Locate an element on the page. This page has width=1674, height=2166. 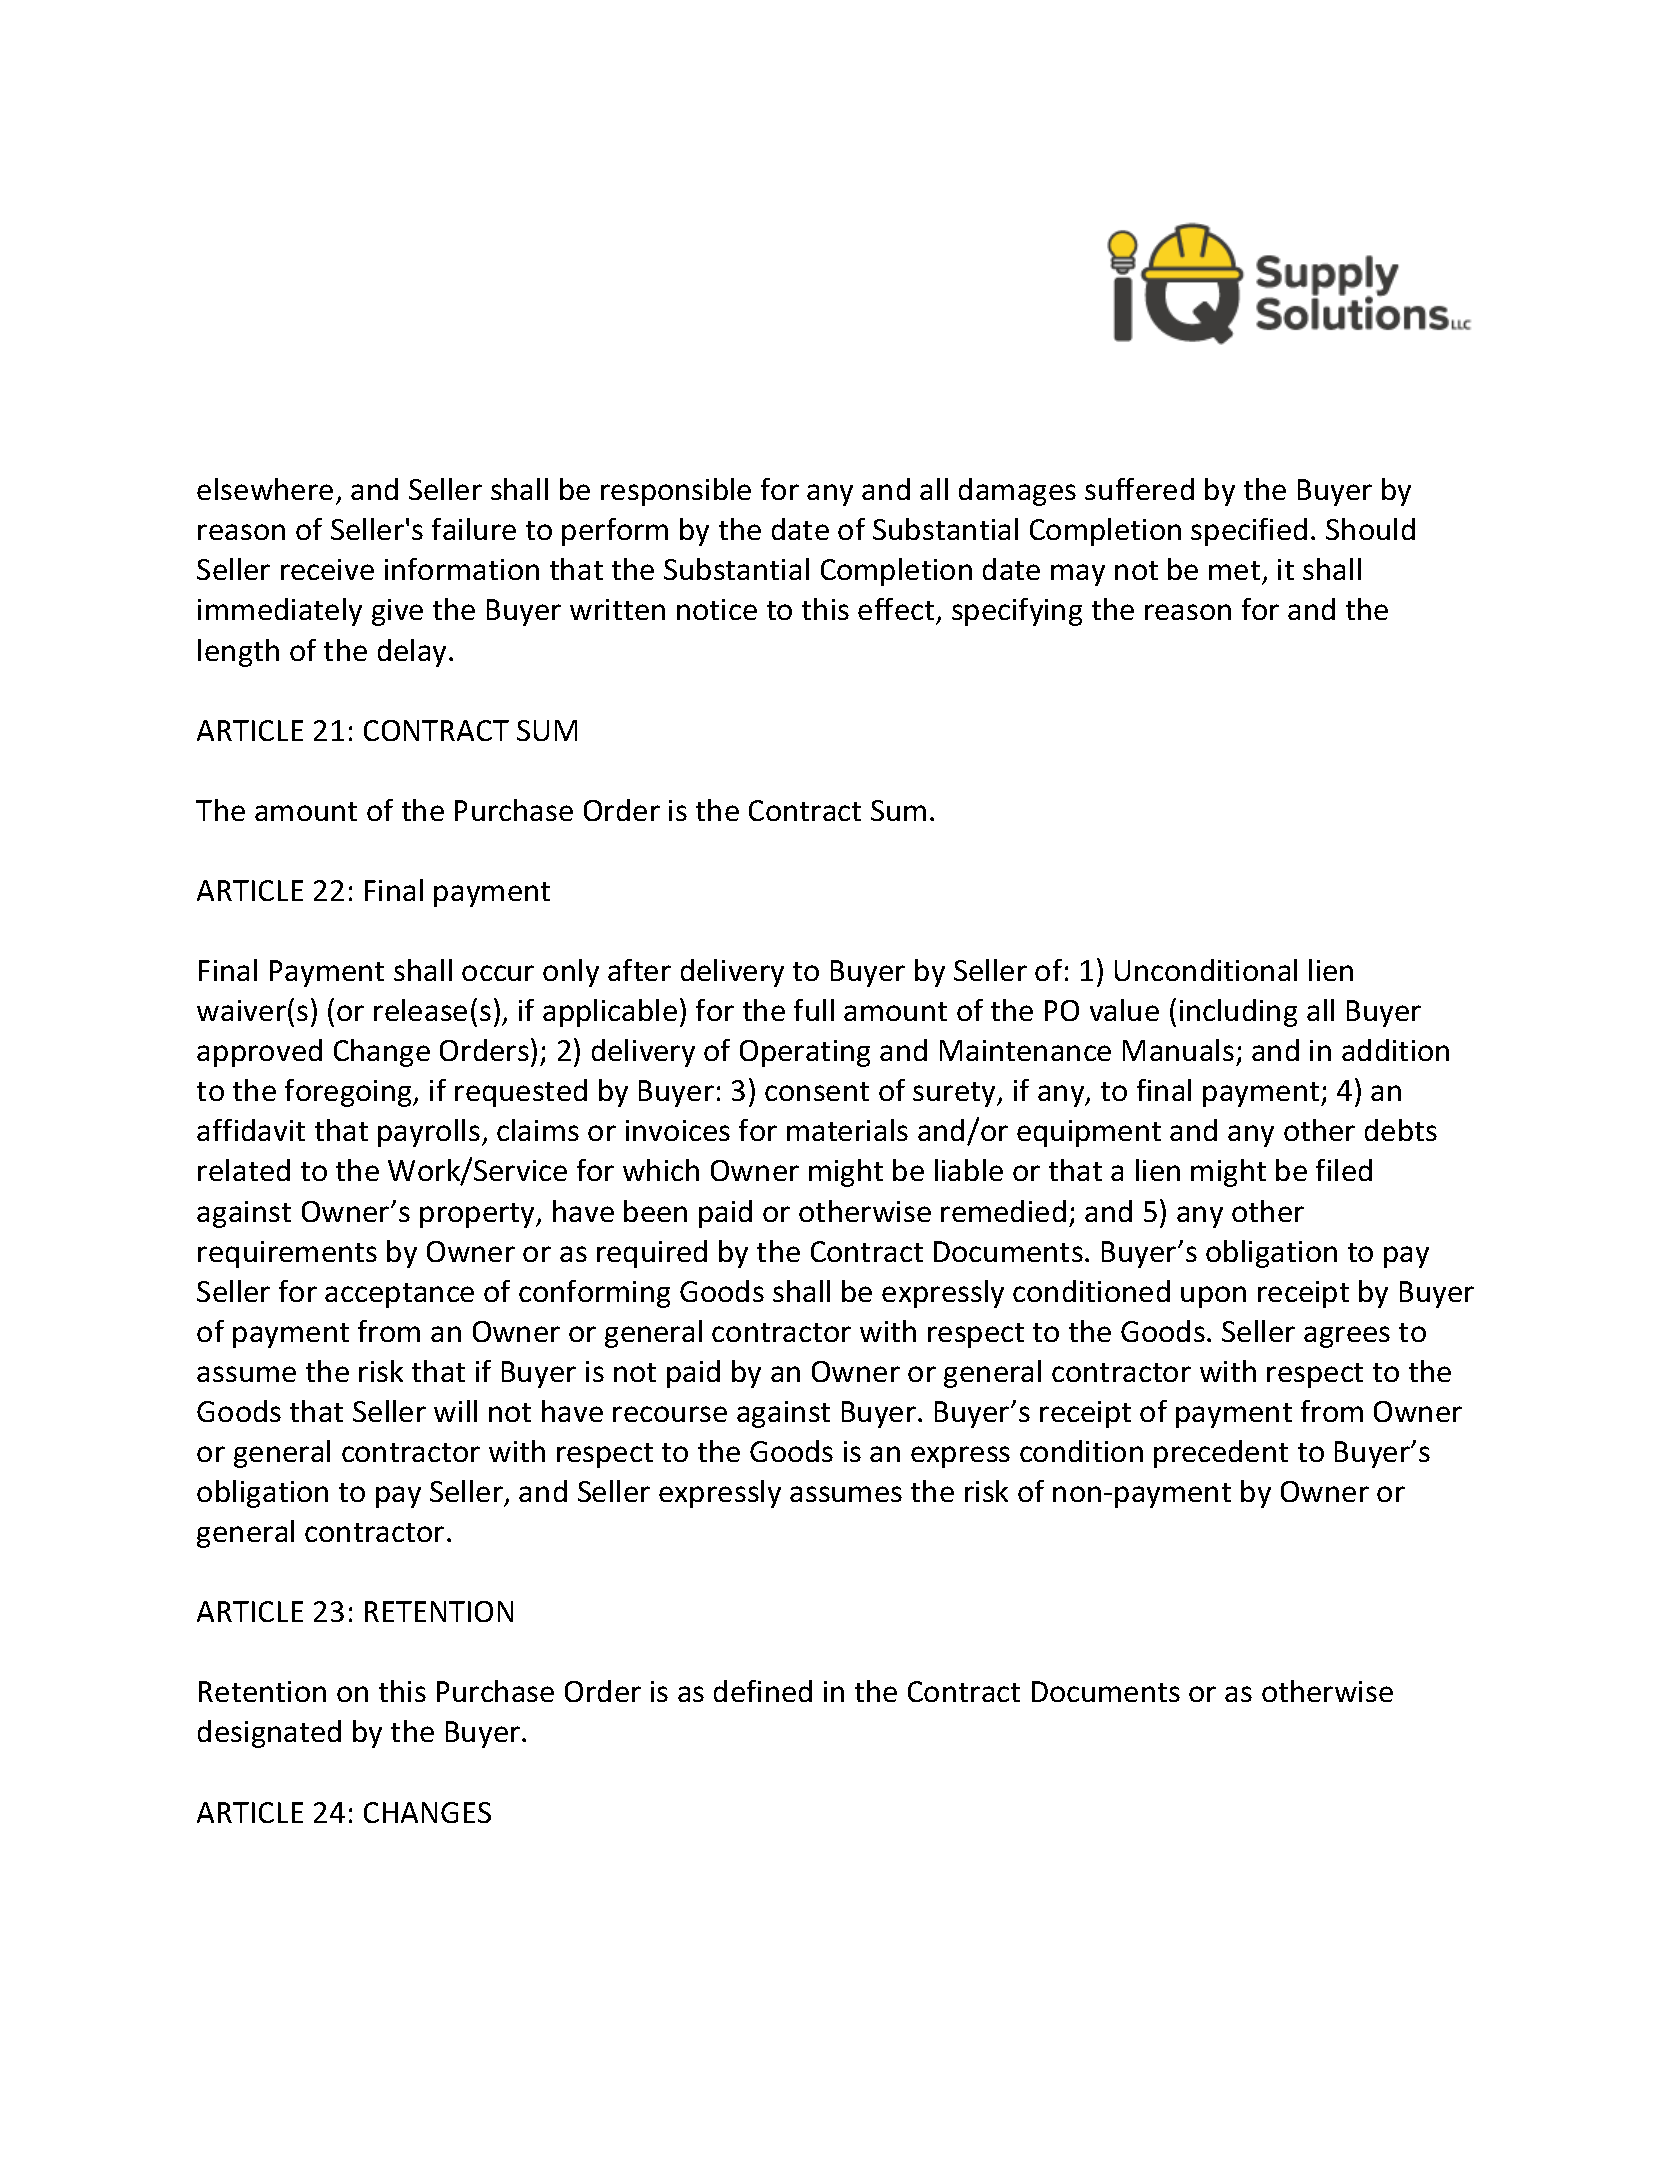
defined is located at coordinates (763, 1691).
